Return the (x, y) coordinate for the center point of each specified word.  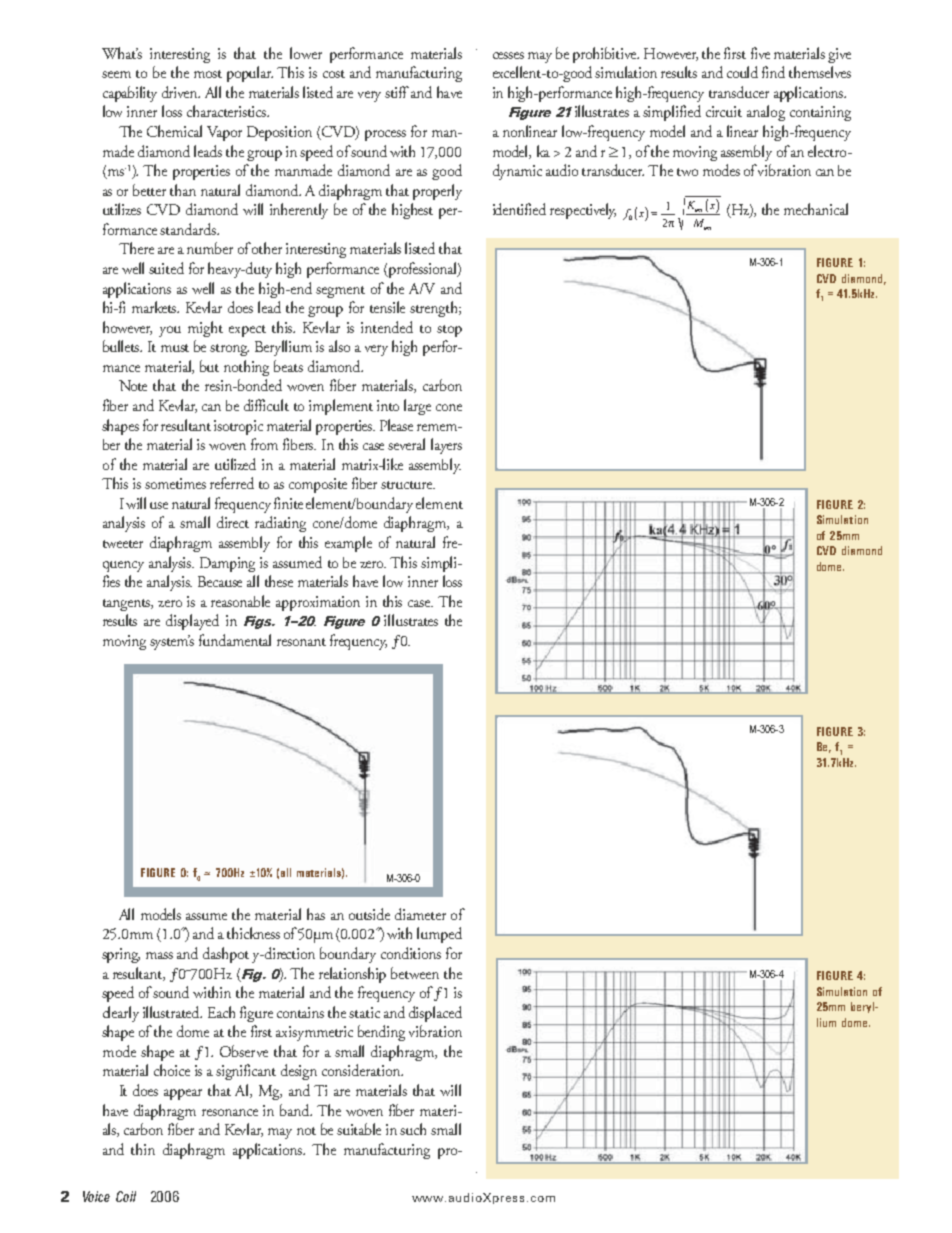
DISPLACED (435, 1014)
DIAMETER (420, 914)
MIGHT (205, 329)
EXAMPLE (348, 544)
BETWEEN (415, 973)
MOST (208, 74)
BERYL (864, 1007)
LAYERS (446, 446)
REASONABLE (240, 601)
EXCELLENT (519, 72)
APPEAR (183, 1094)
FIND (773, 72)
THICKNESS (253, 933)
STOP (449, 331)
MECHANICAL (816, 209)
